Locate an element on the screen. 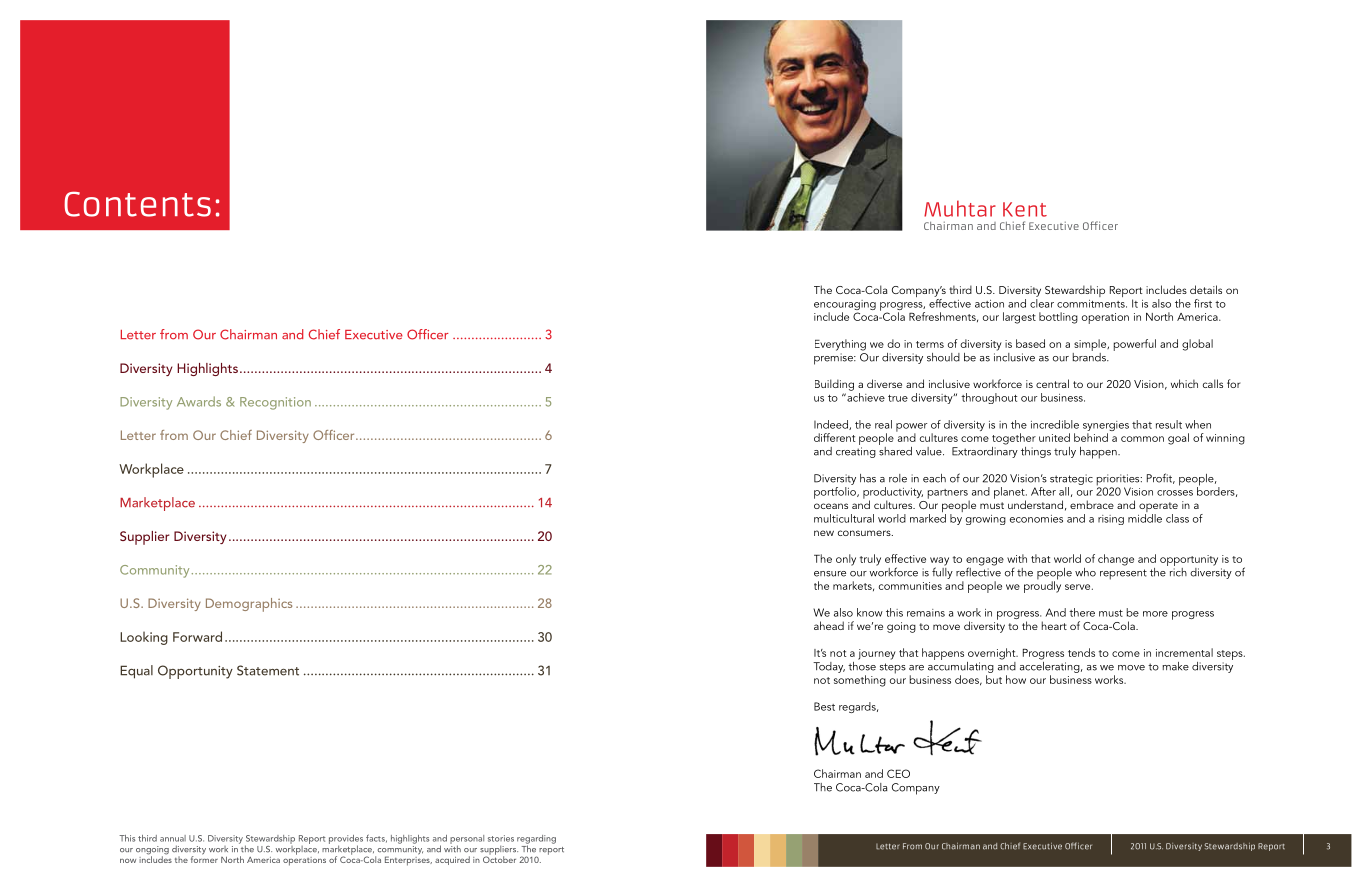 The width and height of the screenshot is (1372, 887). new is located at coordinates (824, 533).
